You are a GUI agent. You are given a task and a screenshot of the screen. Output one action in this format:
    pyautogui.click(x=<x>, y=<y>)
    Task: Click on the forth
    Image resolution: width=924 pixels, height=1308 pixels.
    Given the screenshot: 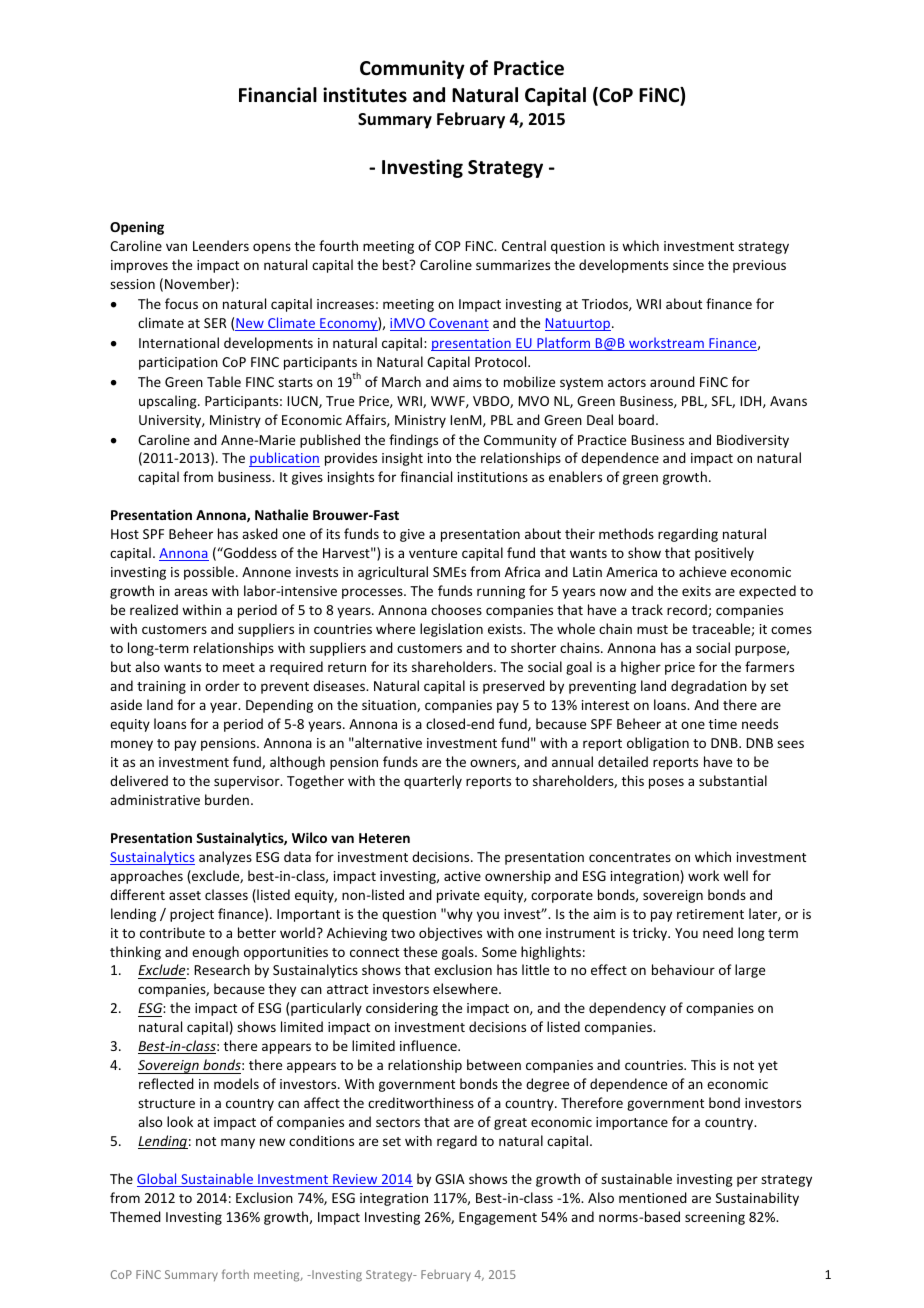 What is the action you would take?
    pyautogui.click(x=235, y=1274)
